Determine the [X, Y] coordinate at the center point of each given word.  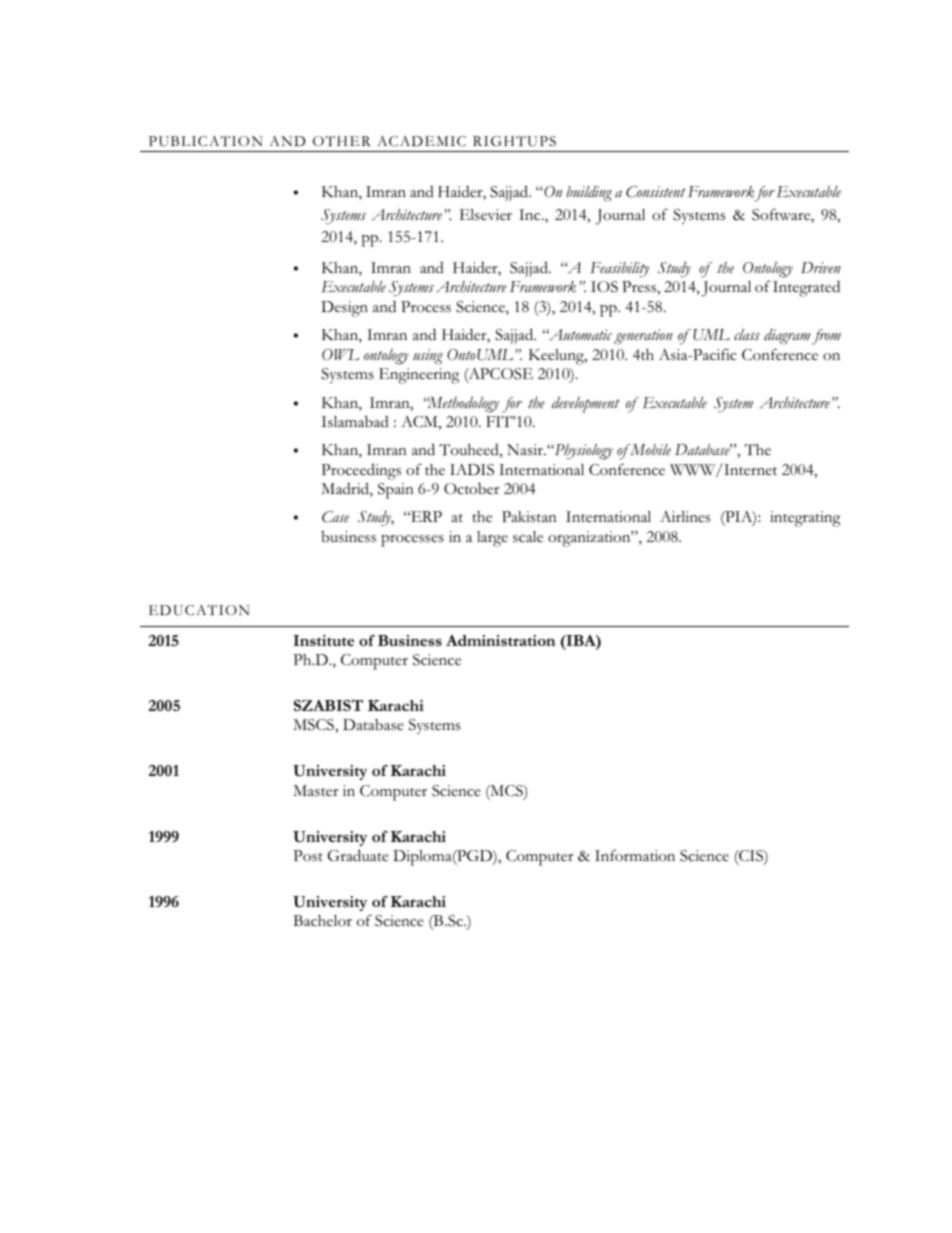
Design [344, 309]
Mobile [649, 450]
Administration [500, 640]
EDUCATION [199, 610]
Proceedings [361, 471]
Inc [531, 215]
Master [316, 791]
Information [635, 856]
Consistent [656, 192]
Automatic [579, 334]
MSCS [314, 725]
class [747, 334]
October [472, 489]
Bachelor [322, 921]
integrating [805, 519]
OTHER [342, 141]
